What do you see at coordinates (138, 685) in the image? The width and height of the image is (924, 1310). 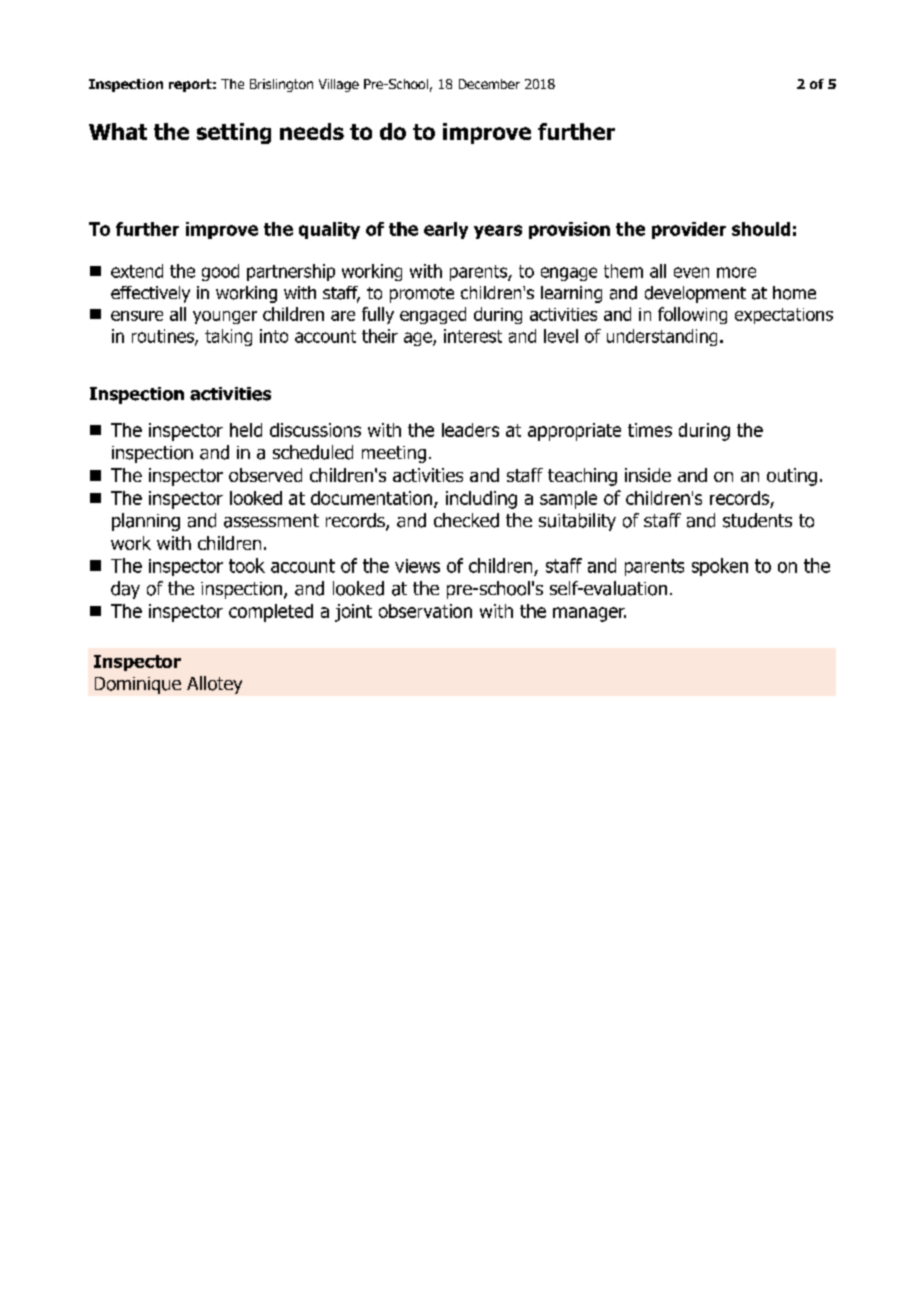 I see `Dominique` at bounding box center [138, 685].
